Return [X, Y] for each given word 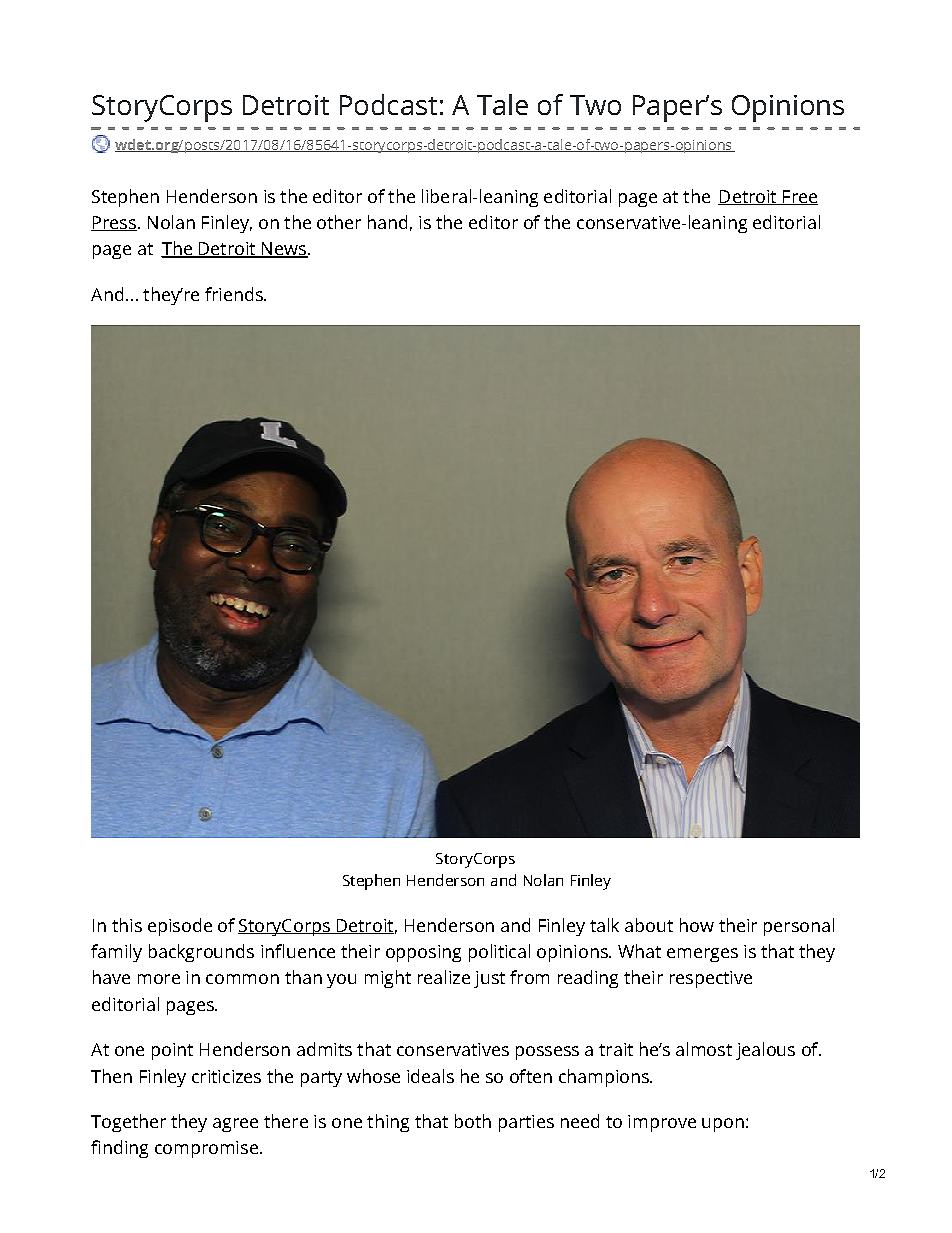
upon [723, 1125]
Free [799, 197]
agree [235, 1125]
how [697, 925]
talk [604, 925]
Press [114, 223]
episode [180, 927]
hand [387, 222]
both [473, 1121]
